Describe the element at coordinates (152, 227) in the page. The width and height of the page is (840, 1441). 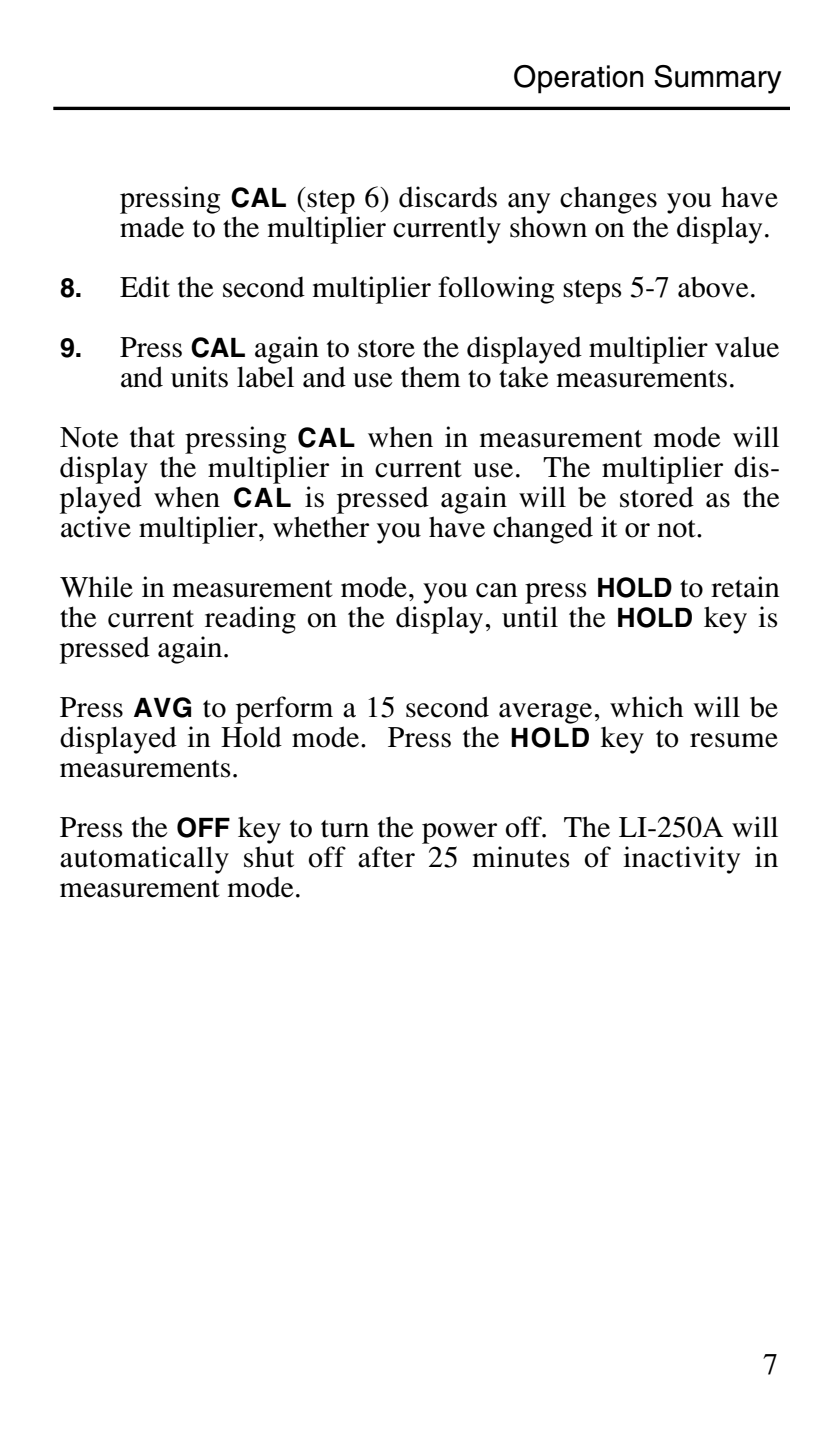
I see `made` at that location.
